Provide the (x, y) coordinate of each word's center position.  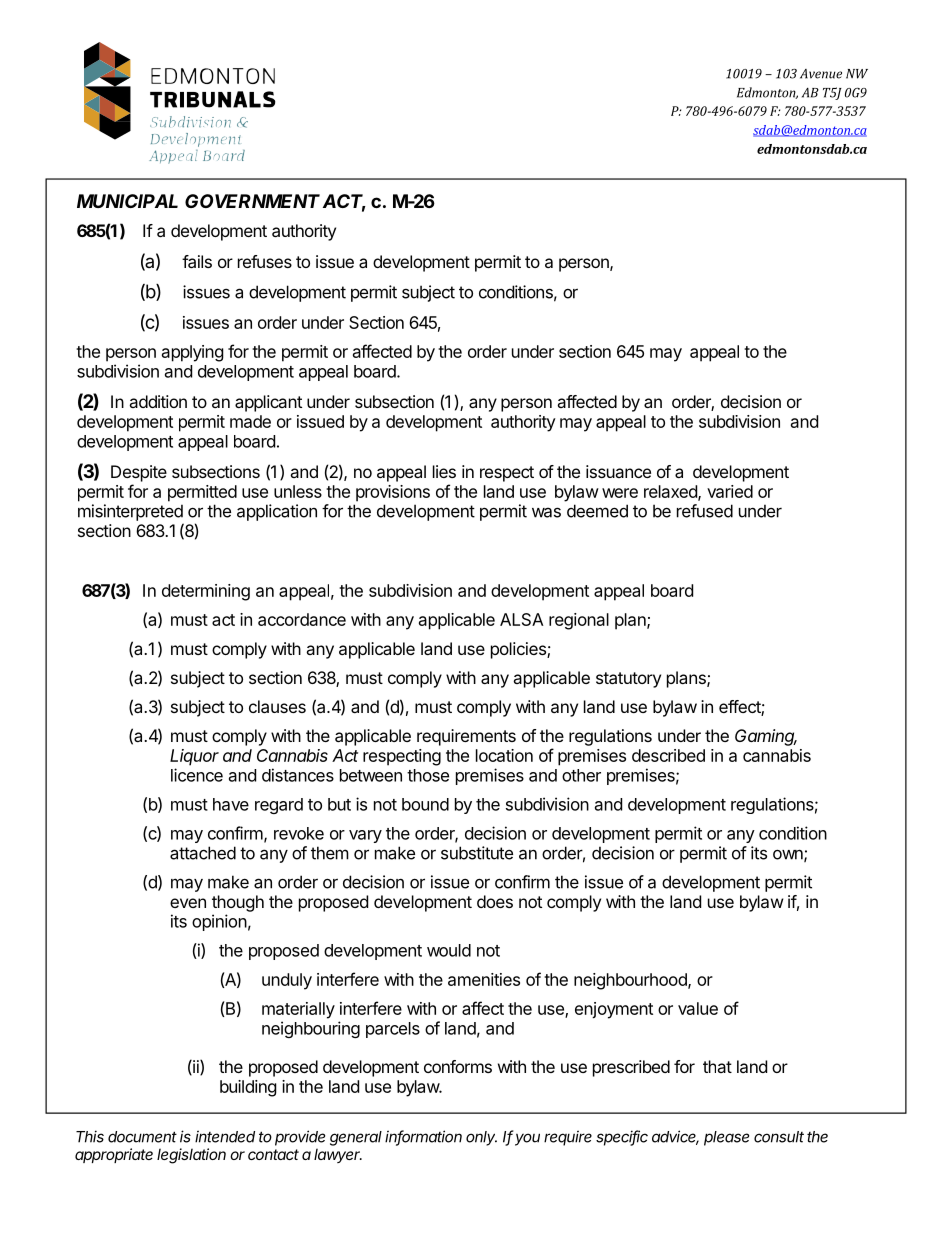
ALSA (522, 619)
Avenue (821, 74)
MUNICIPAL (127, 201)
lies (444, 471)
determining (206, 592)
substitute (477, 853)
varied (730, 491)
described (668, 755)
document (142, 1137)
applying (193, 353)
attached (203, 853)
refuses (265, 261)
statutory (628, 680)
